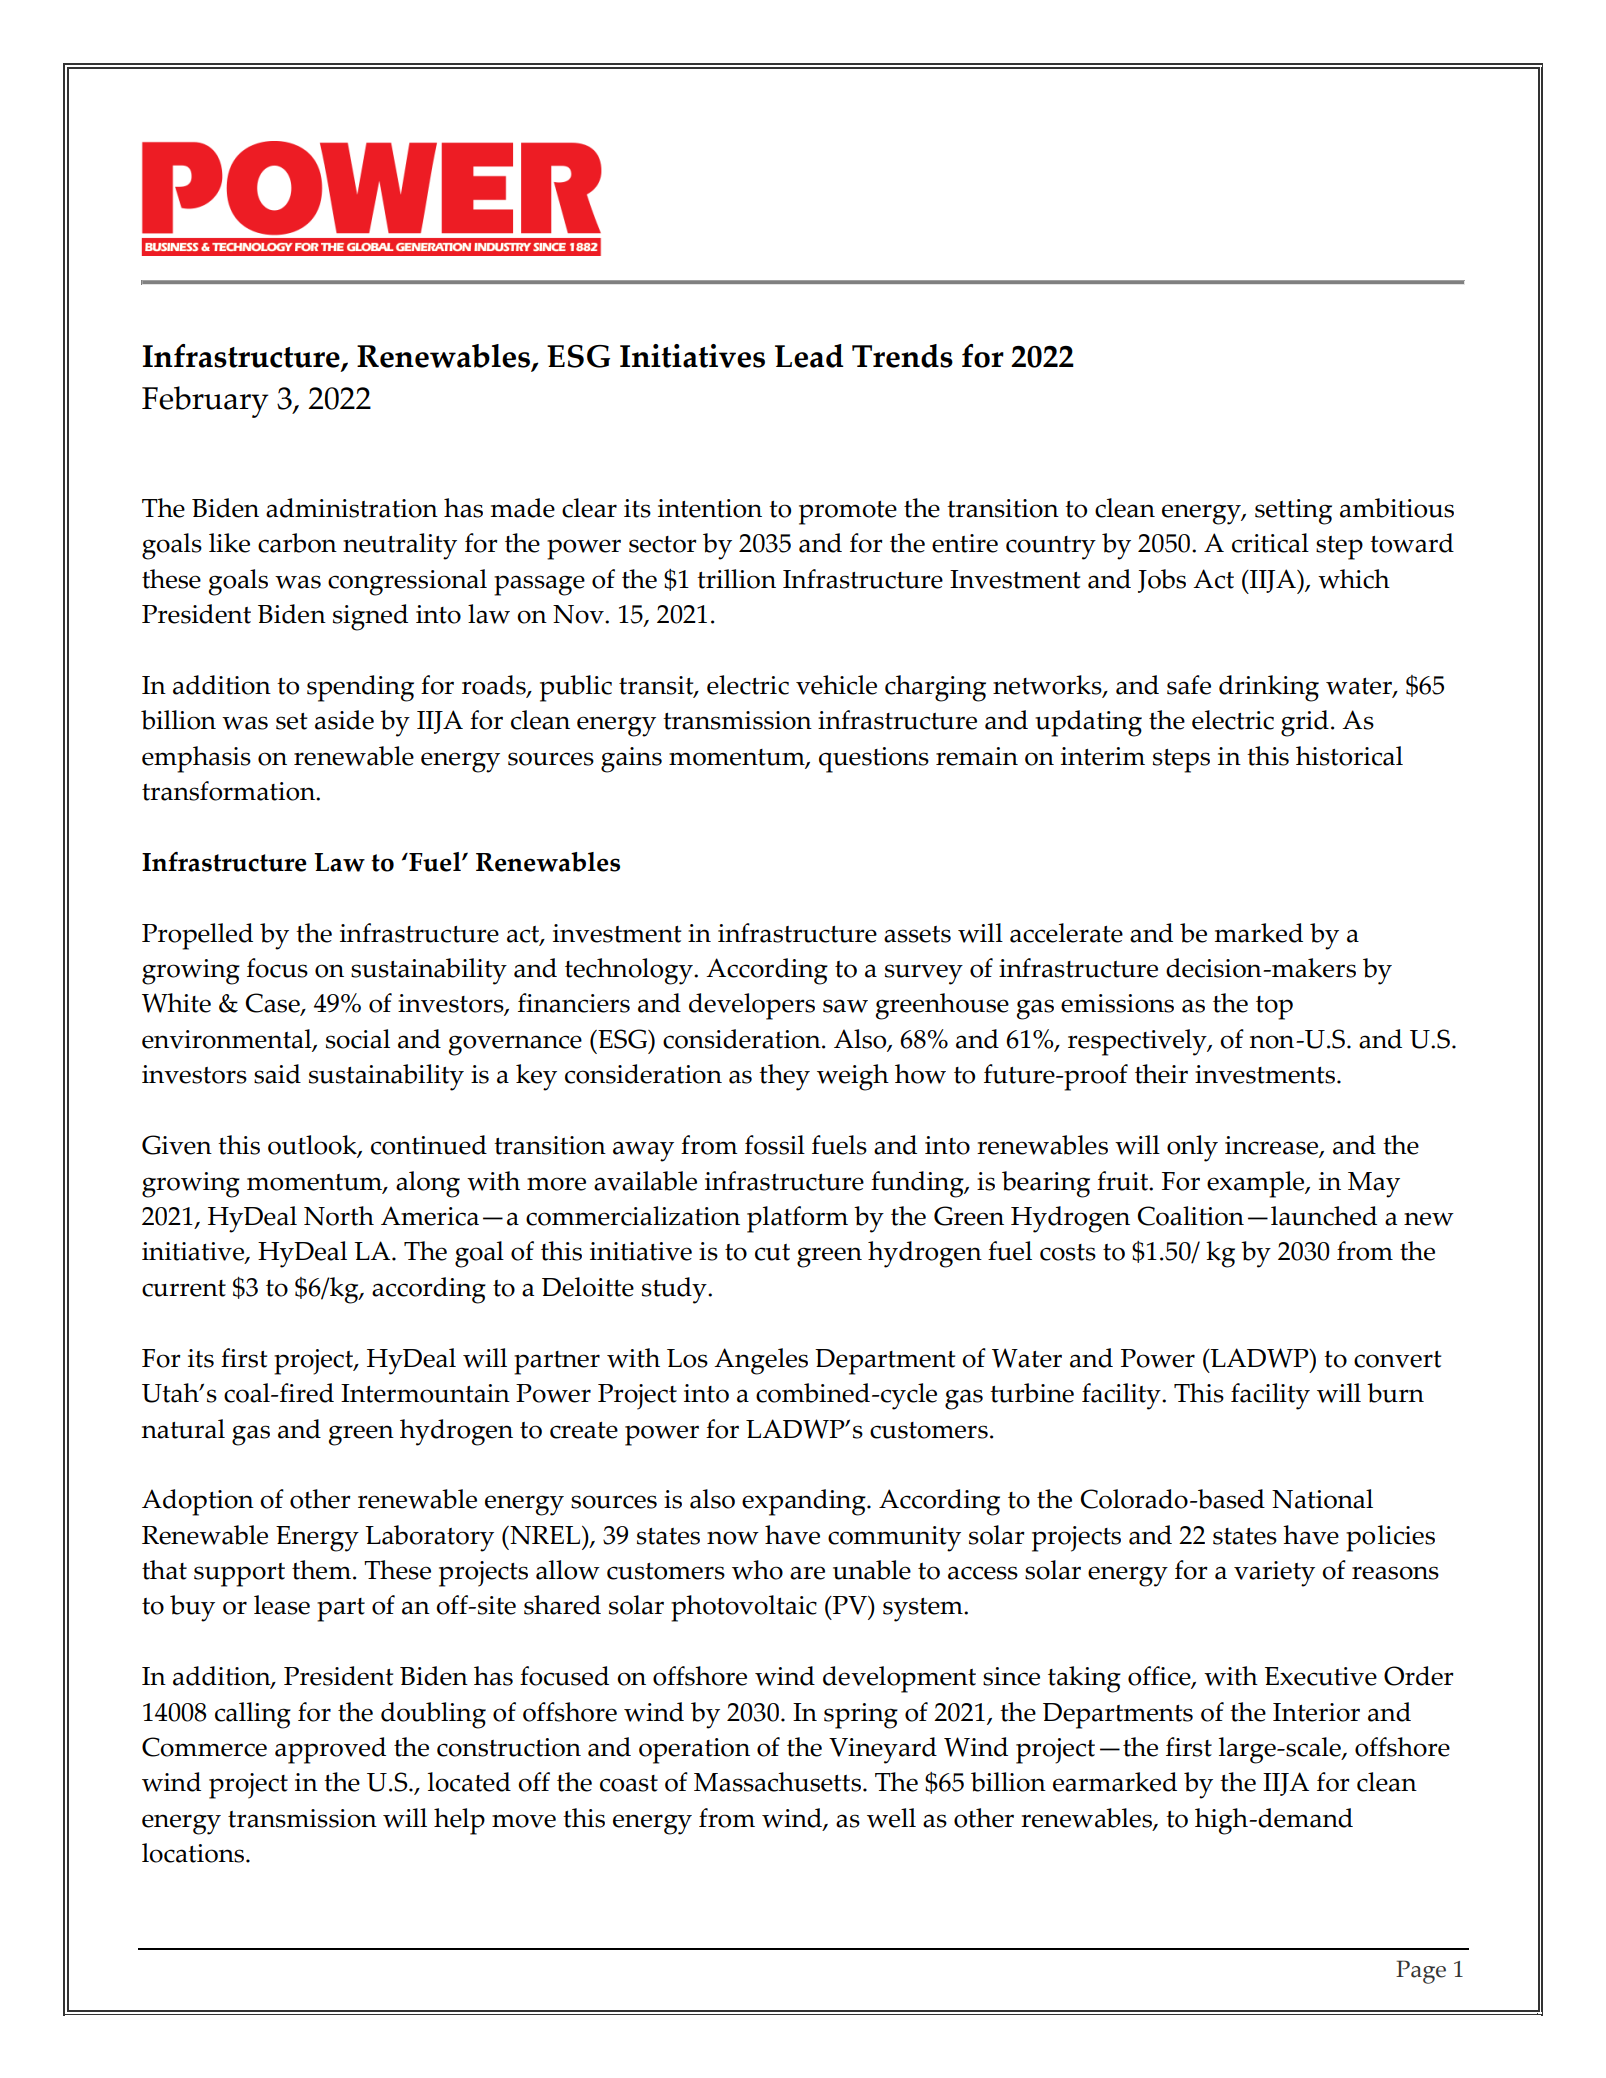  What do you see at coordinates (194, 1853) in the screenshot?
I see `locations` at bounding box center [194, 1853].
